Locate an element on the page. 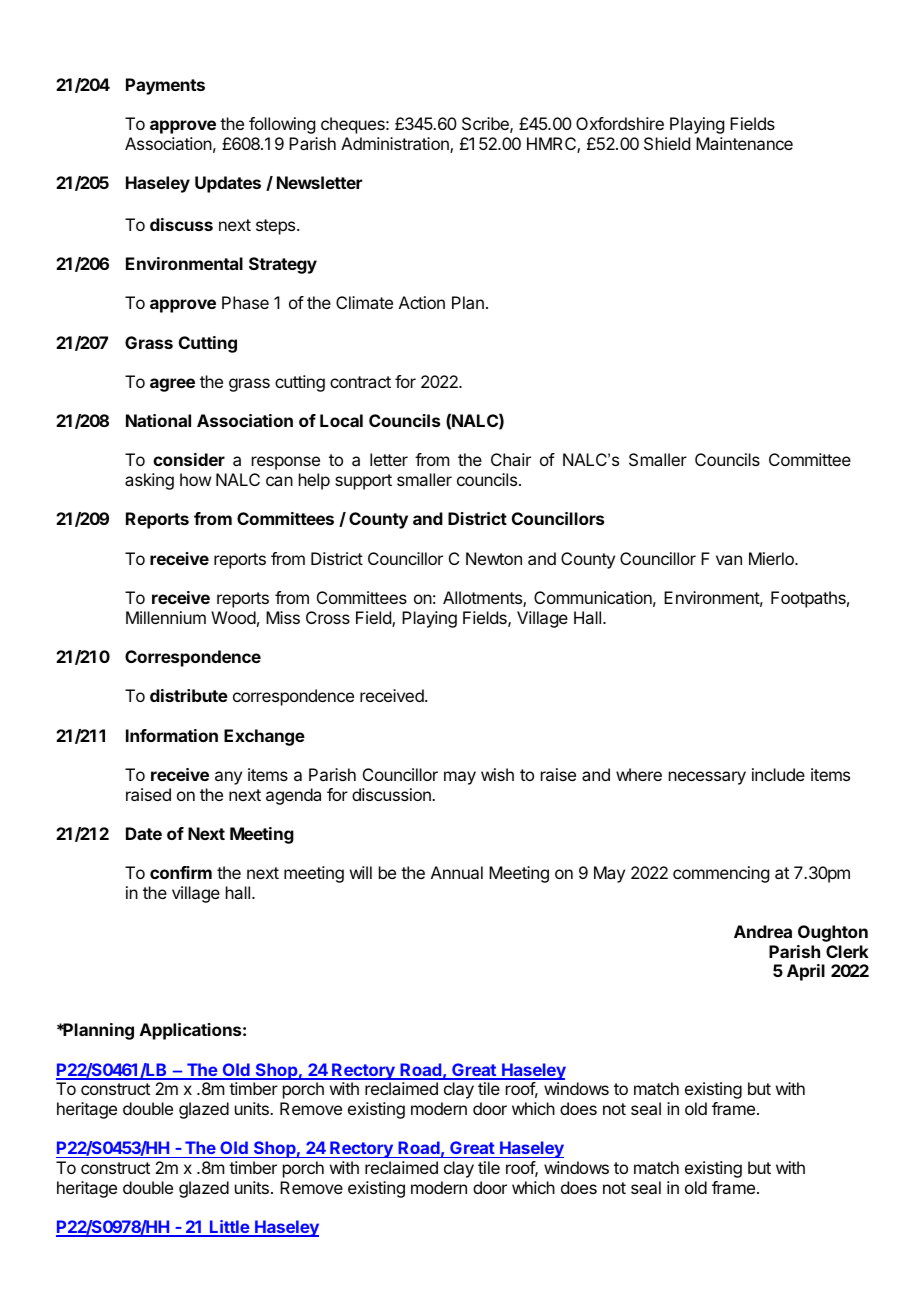  Maintenance is located at coordinates (744, 143).
